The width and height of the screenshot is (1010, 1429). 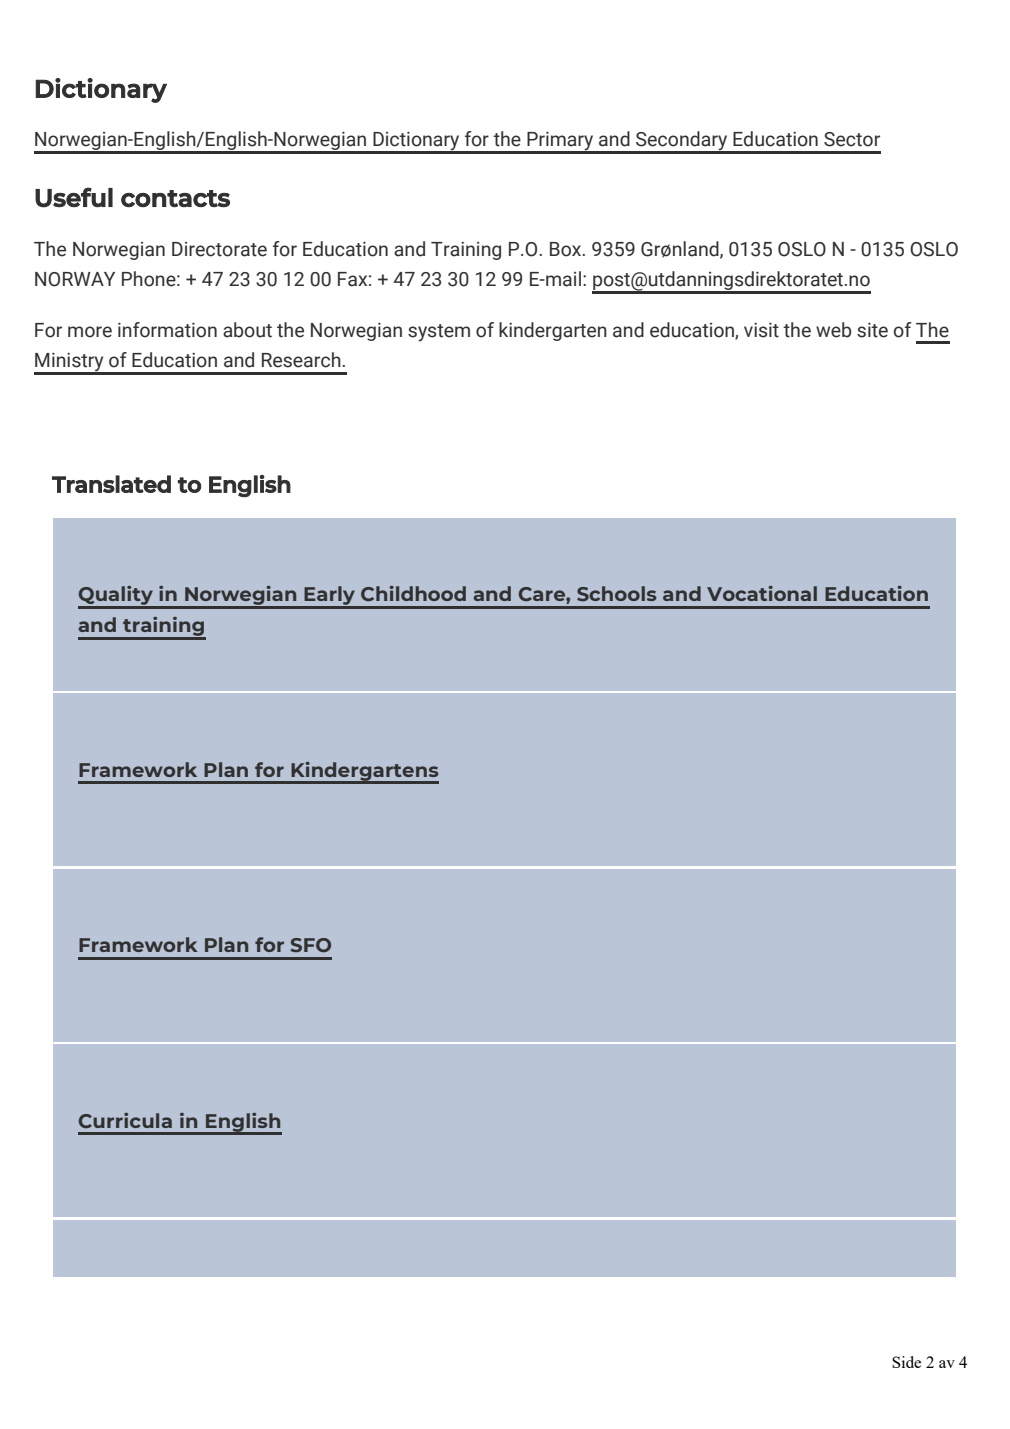 What do you see at coordinates (439, 333) in the screenshot?
I see `system` at bounding box center [439, 333].
